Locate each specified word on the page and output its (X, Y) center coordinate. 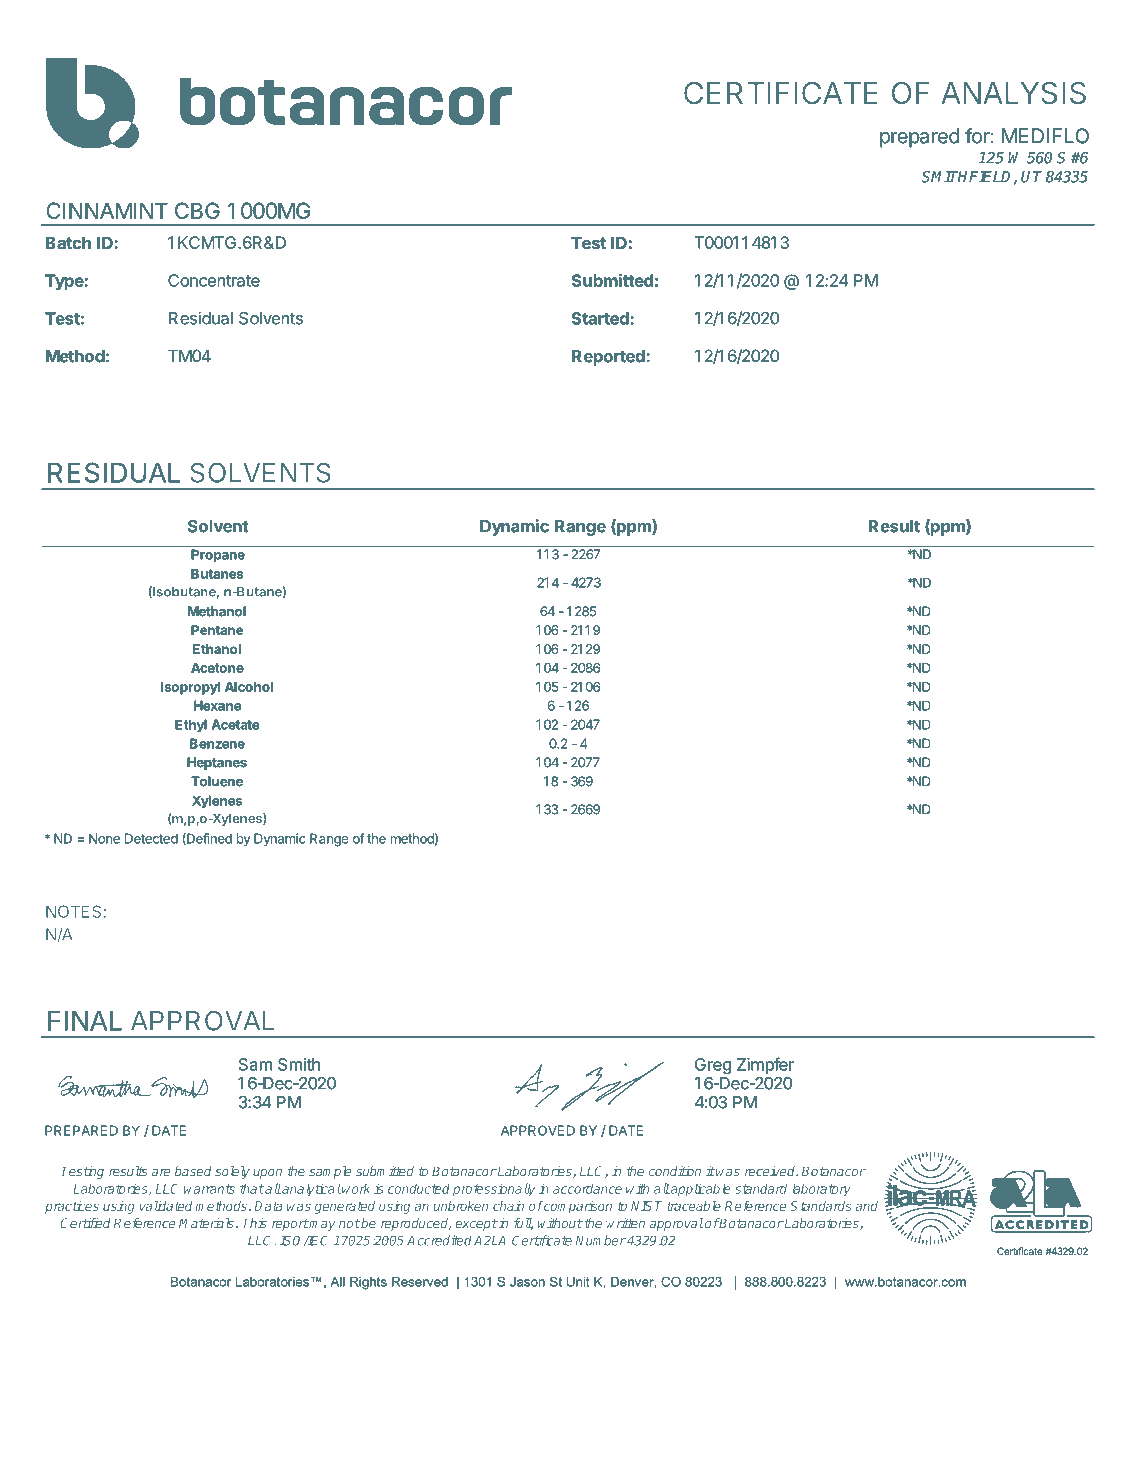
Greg (713, 1066)
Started (601, 318)
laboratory (822, 1190)
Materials (206, 1223)
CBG (197, 210)
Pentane (217, 630)
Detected (151, 838)
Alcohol (249, 687)
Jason (527, 1282)
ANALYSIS (1013, 93)
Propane (218, 556)
